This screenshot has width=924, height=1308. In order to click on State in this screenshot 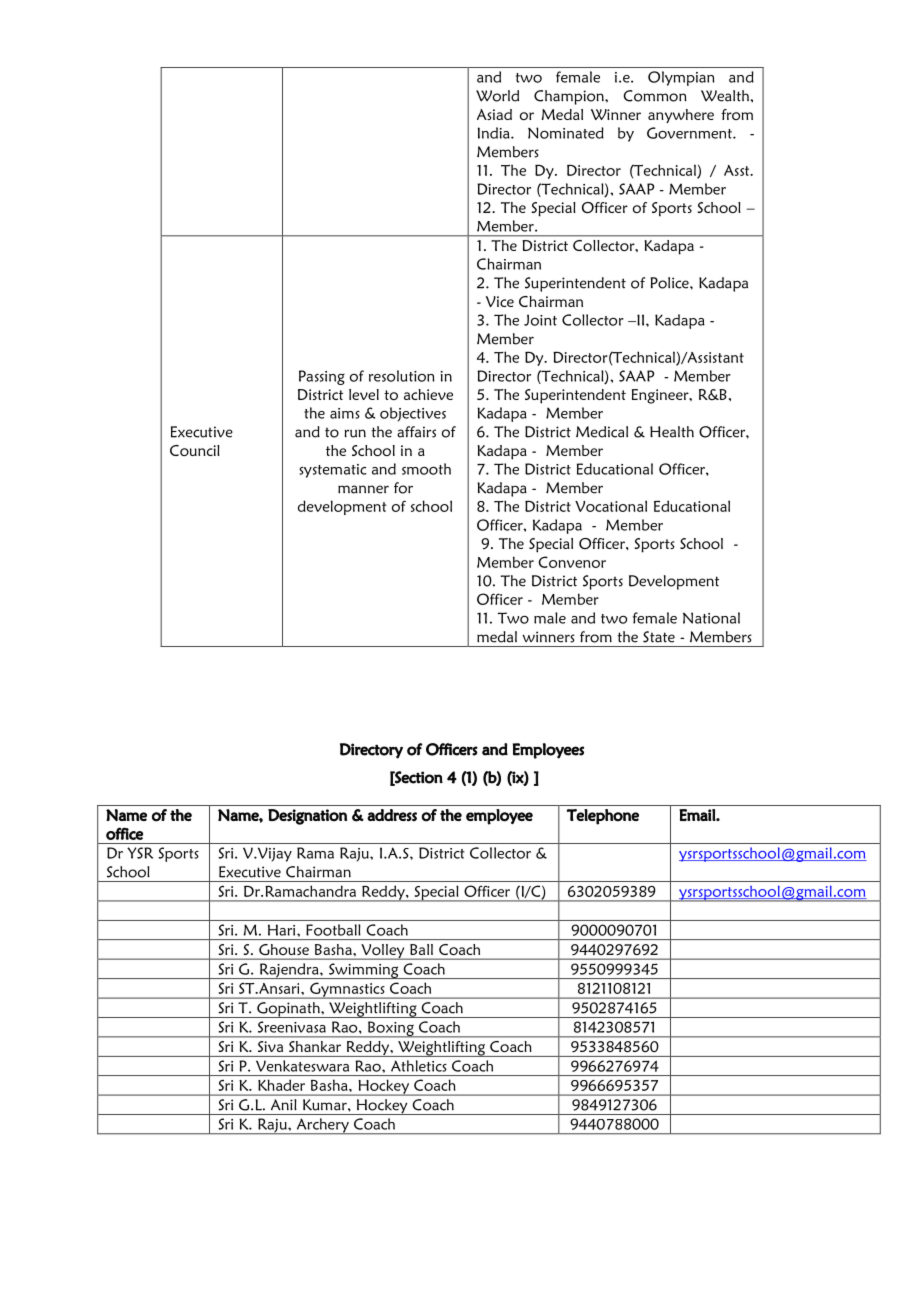, I will do `click(659, 637)`.
